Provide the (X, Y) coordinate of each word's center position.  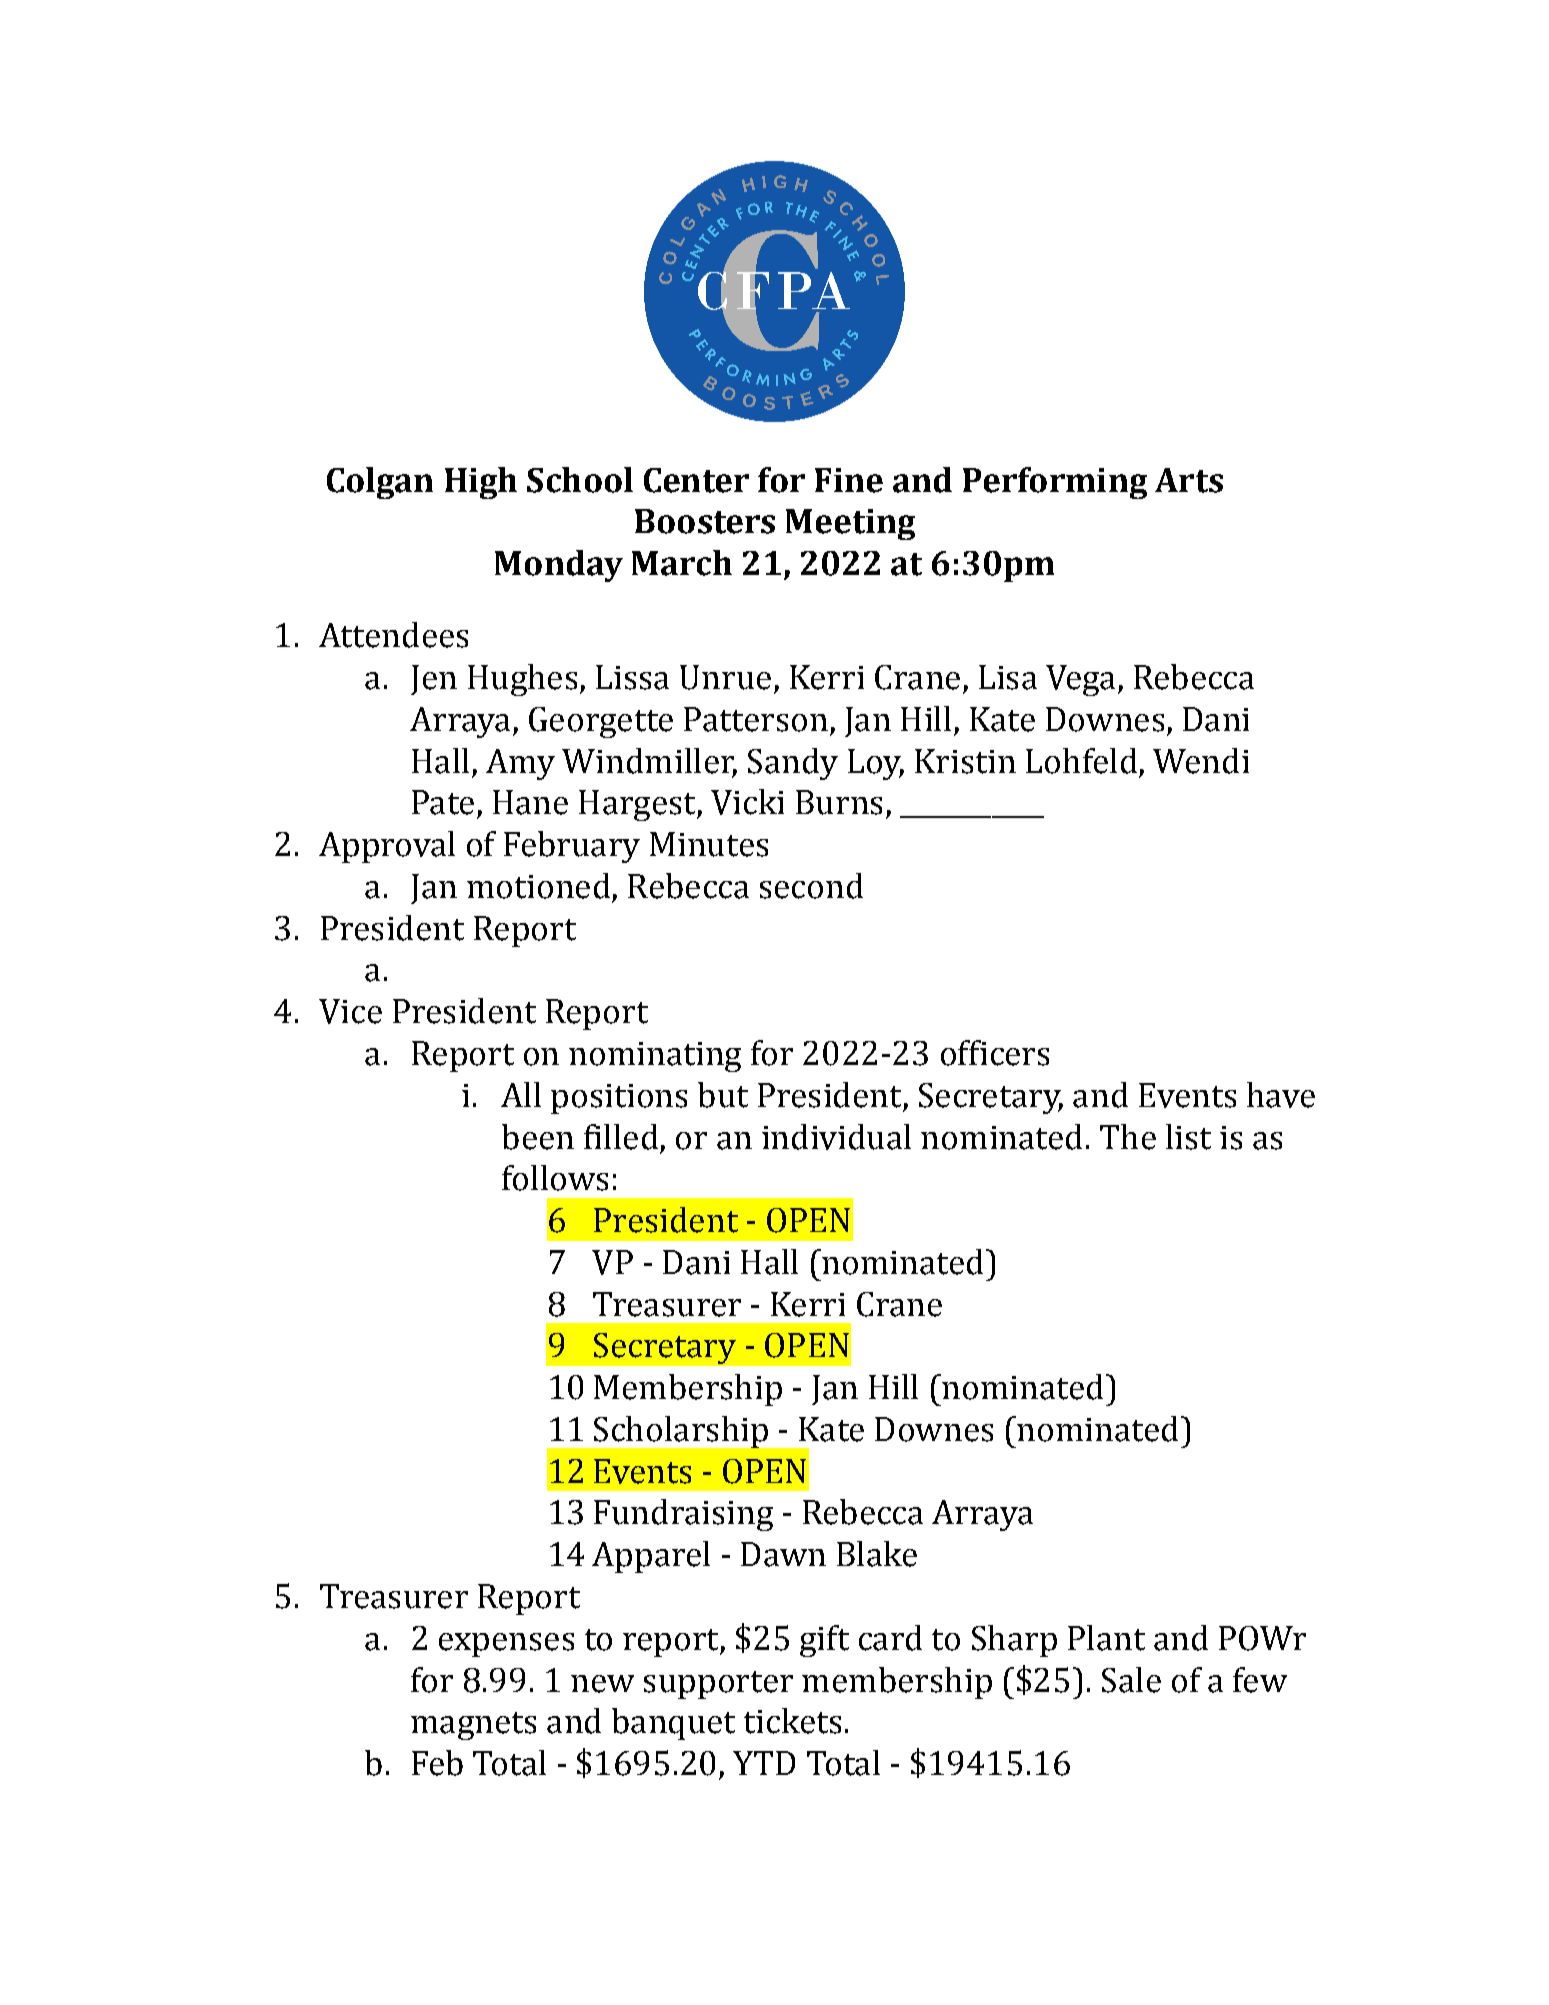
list (1188, 1137)
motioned (538, 886)
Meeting (850, 524)
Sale (1131, 1680)
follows (555, 1178)
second (811, 886)
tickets (792, 1721)
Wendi (1201, 761)
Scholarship (681, 1432)
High (481, 483)
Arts (1189, 480)
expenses (506, 1645)
